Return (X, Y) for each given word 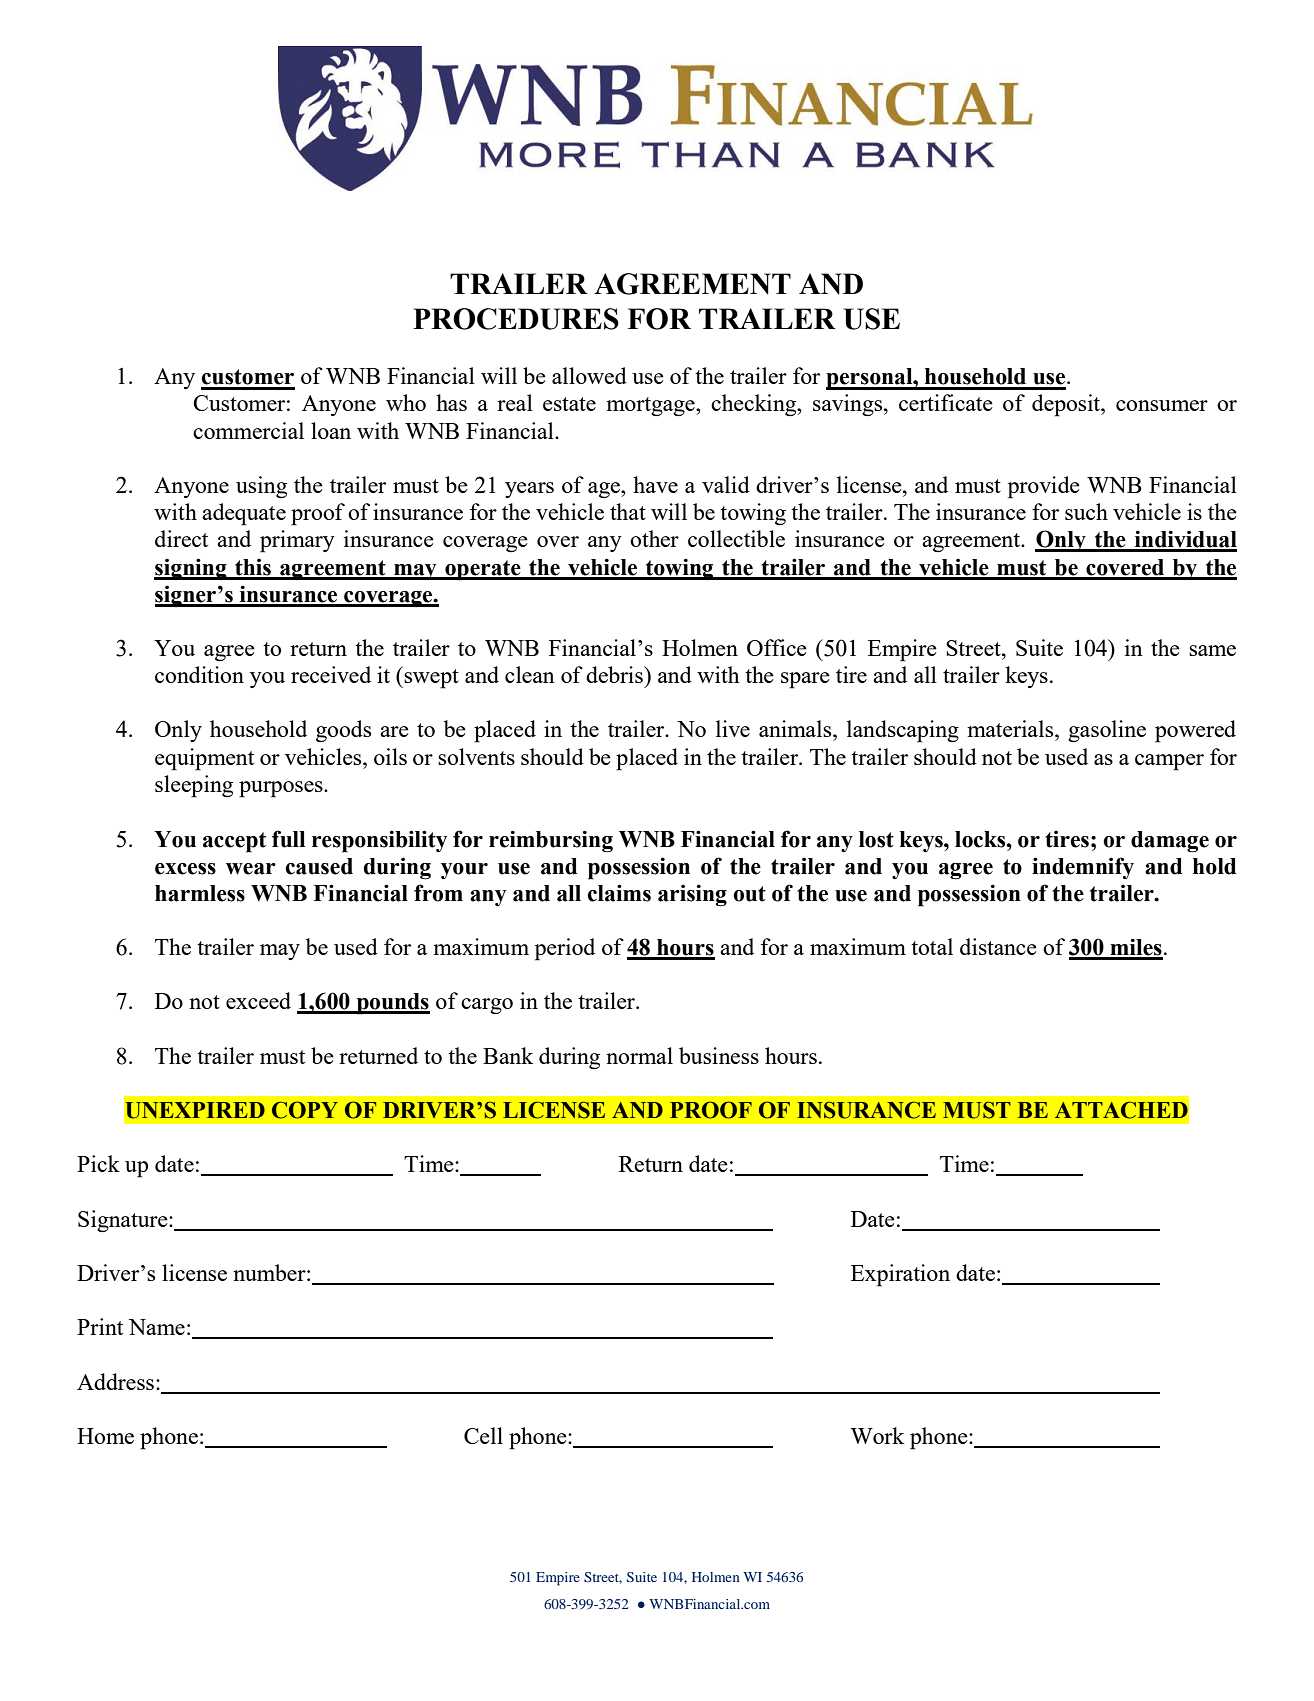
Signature (124, 1221)
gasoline (1107, 731)
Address (115, 1381)
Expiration (900, 1275)
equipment (204, 759)
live (733, 728)
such (1086, 511)
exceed (258, 1000)
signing (191, 569)
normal (639, 1055)
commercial (248, 430)
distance (998, 946)
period (565, 949)
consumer (1162, 405)
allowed (589, 375)
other (654, 538)
